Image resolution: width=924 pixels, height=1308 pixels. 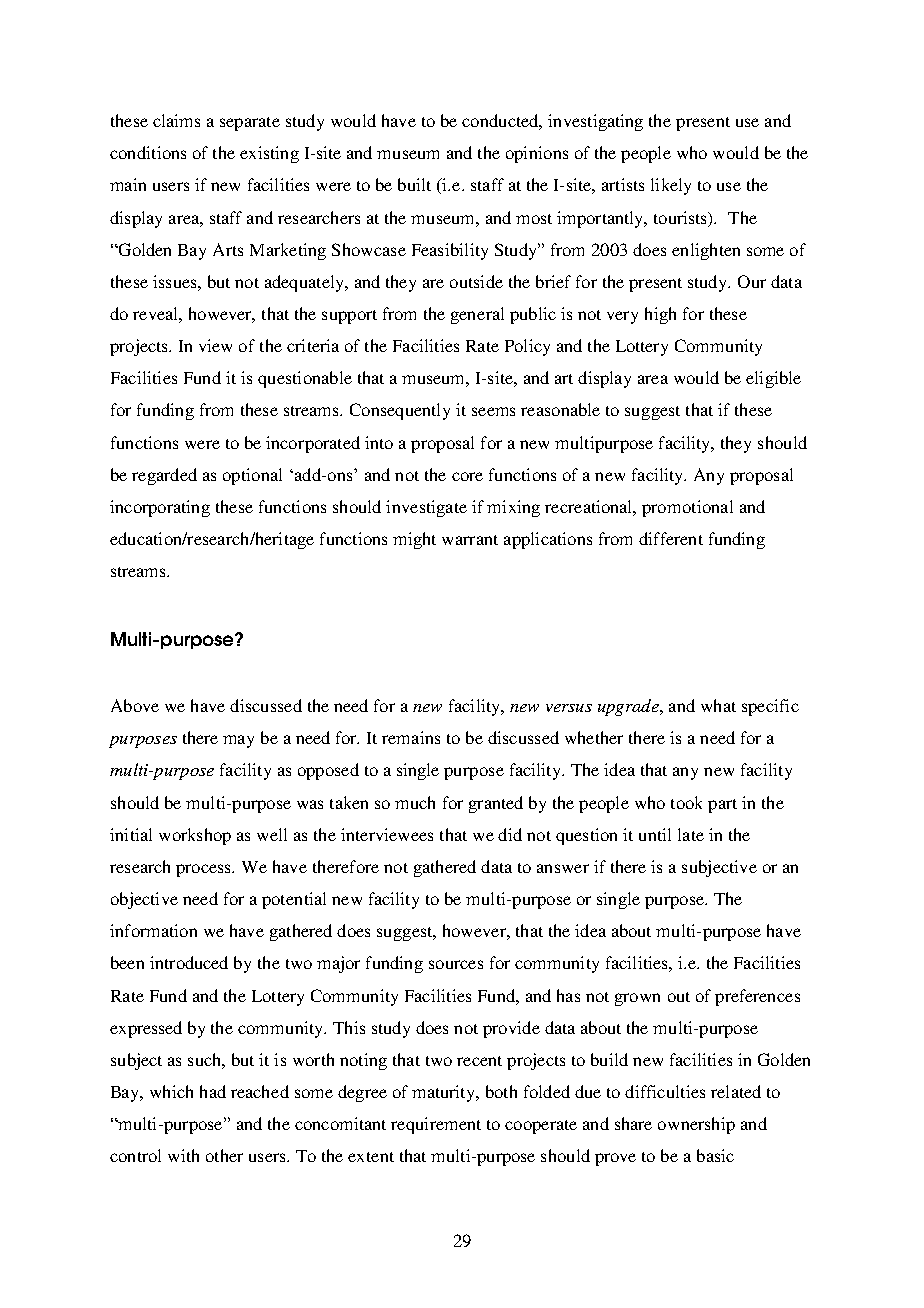 What do you see at coordinates (164, 476) in the screenshot?
I see `regarded` at bounding box center [164, 476].
